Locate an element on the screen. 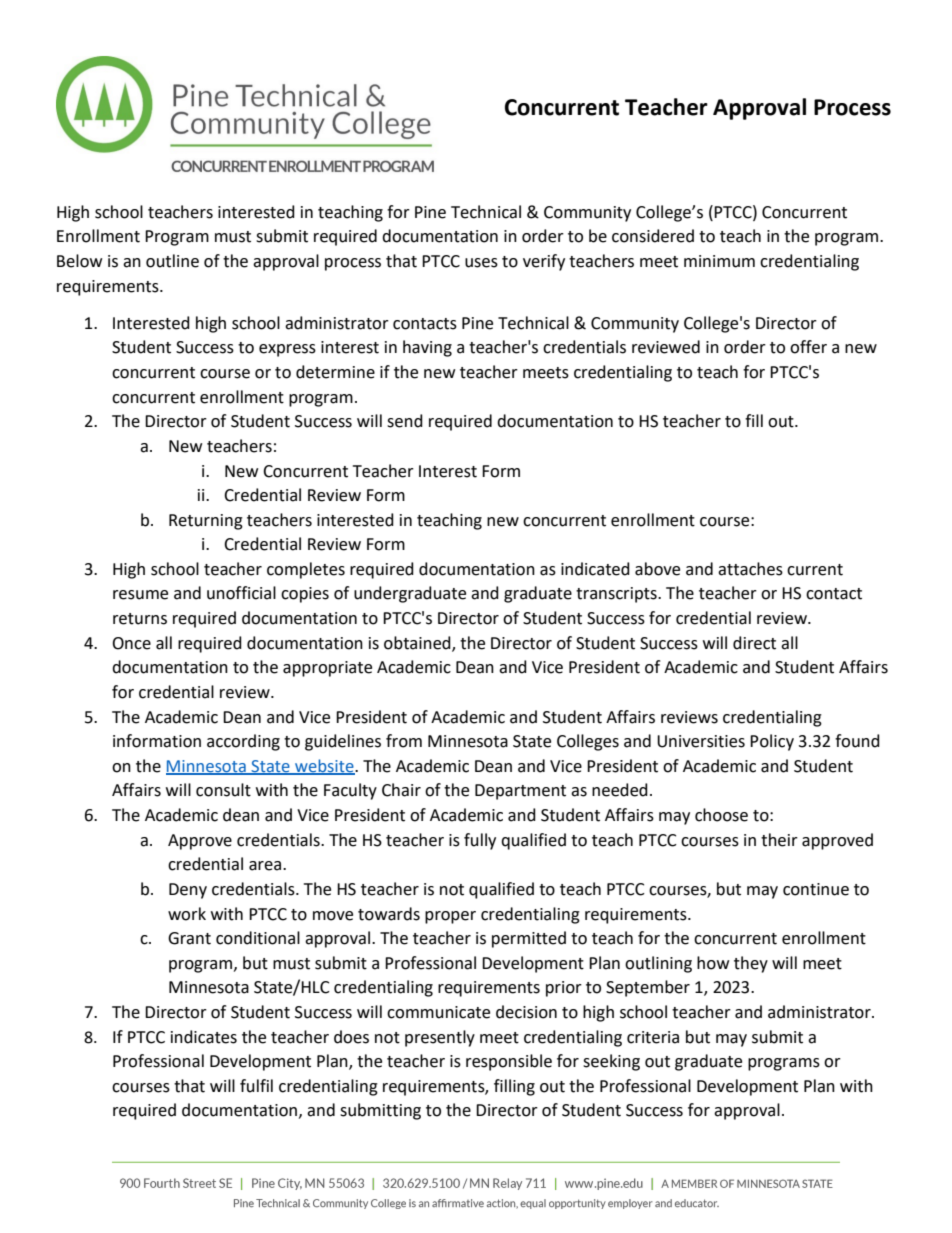 Image resolution: width=952 pixels, height=1233 pixels. minimum is located at coordinates (719, 261).
